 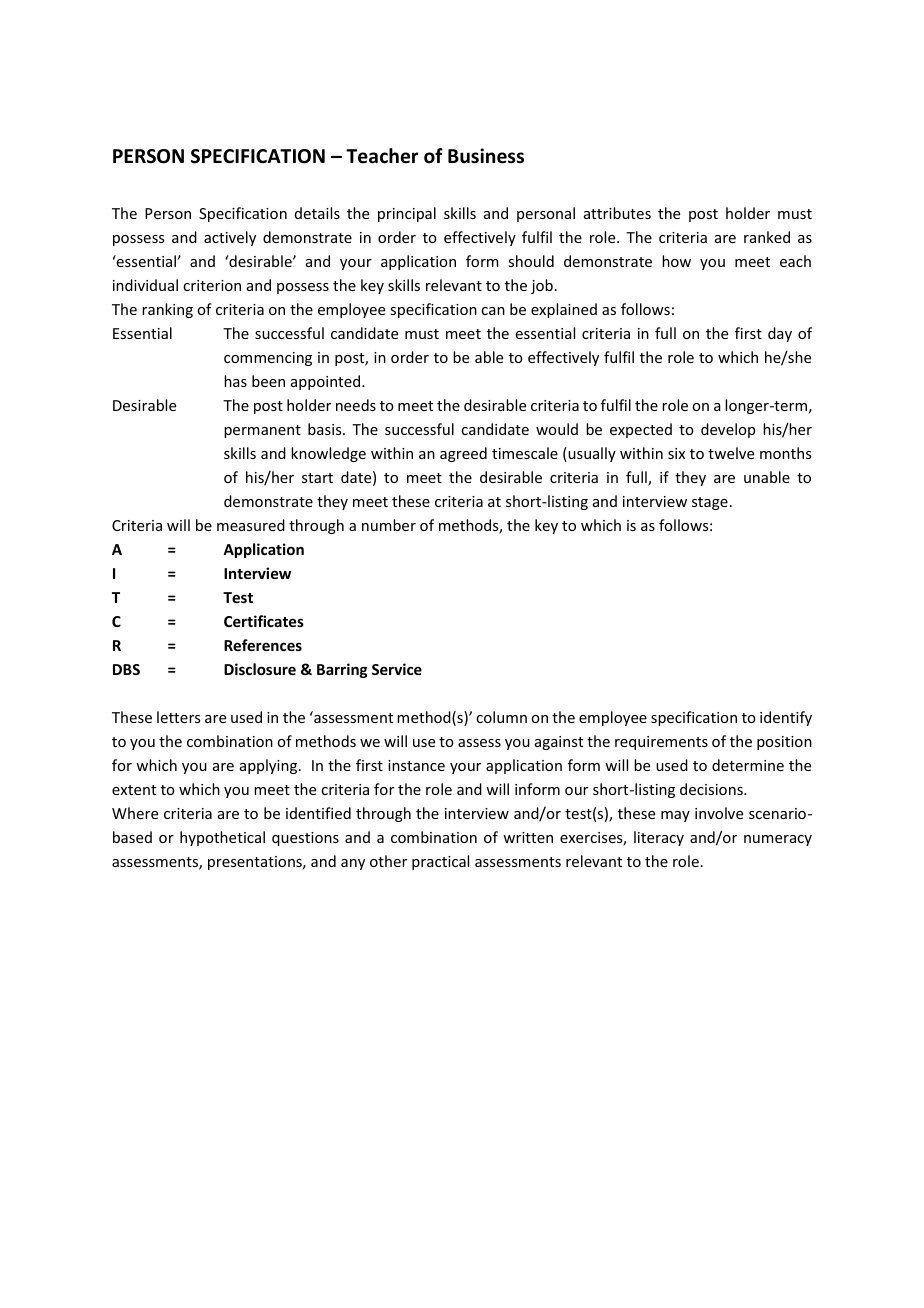 I want to click on Service, so click(x=397, y=669).
